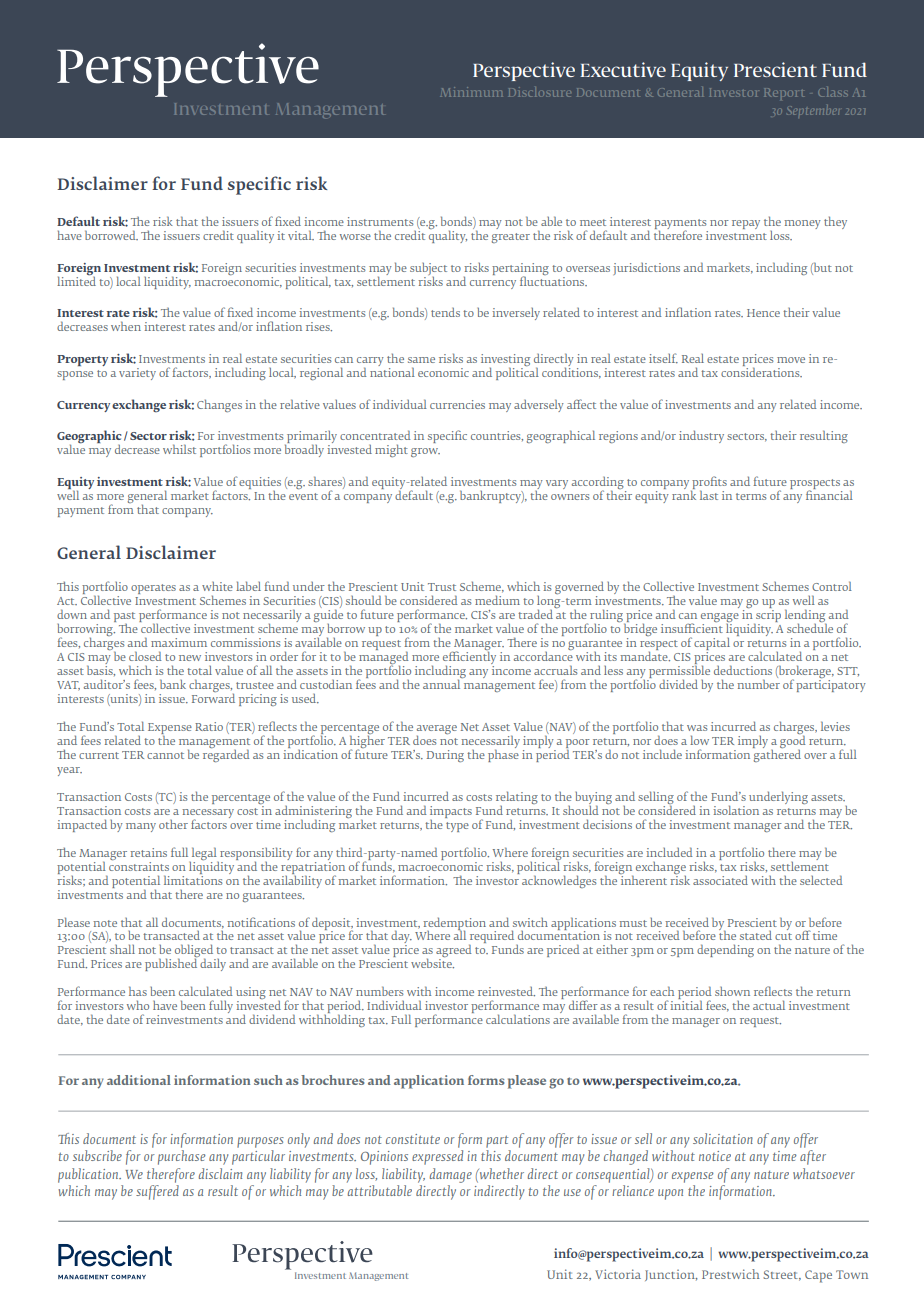 The width and height of the image is (924, 1308). Describe the element at coordinates (145, 656) in the image. I see `closed` at that location.
